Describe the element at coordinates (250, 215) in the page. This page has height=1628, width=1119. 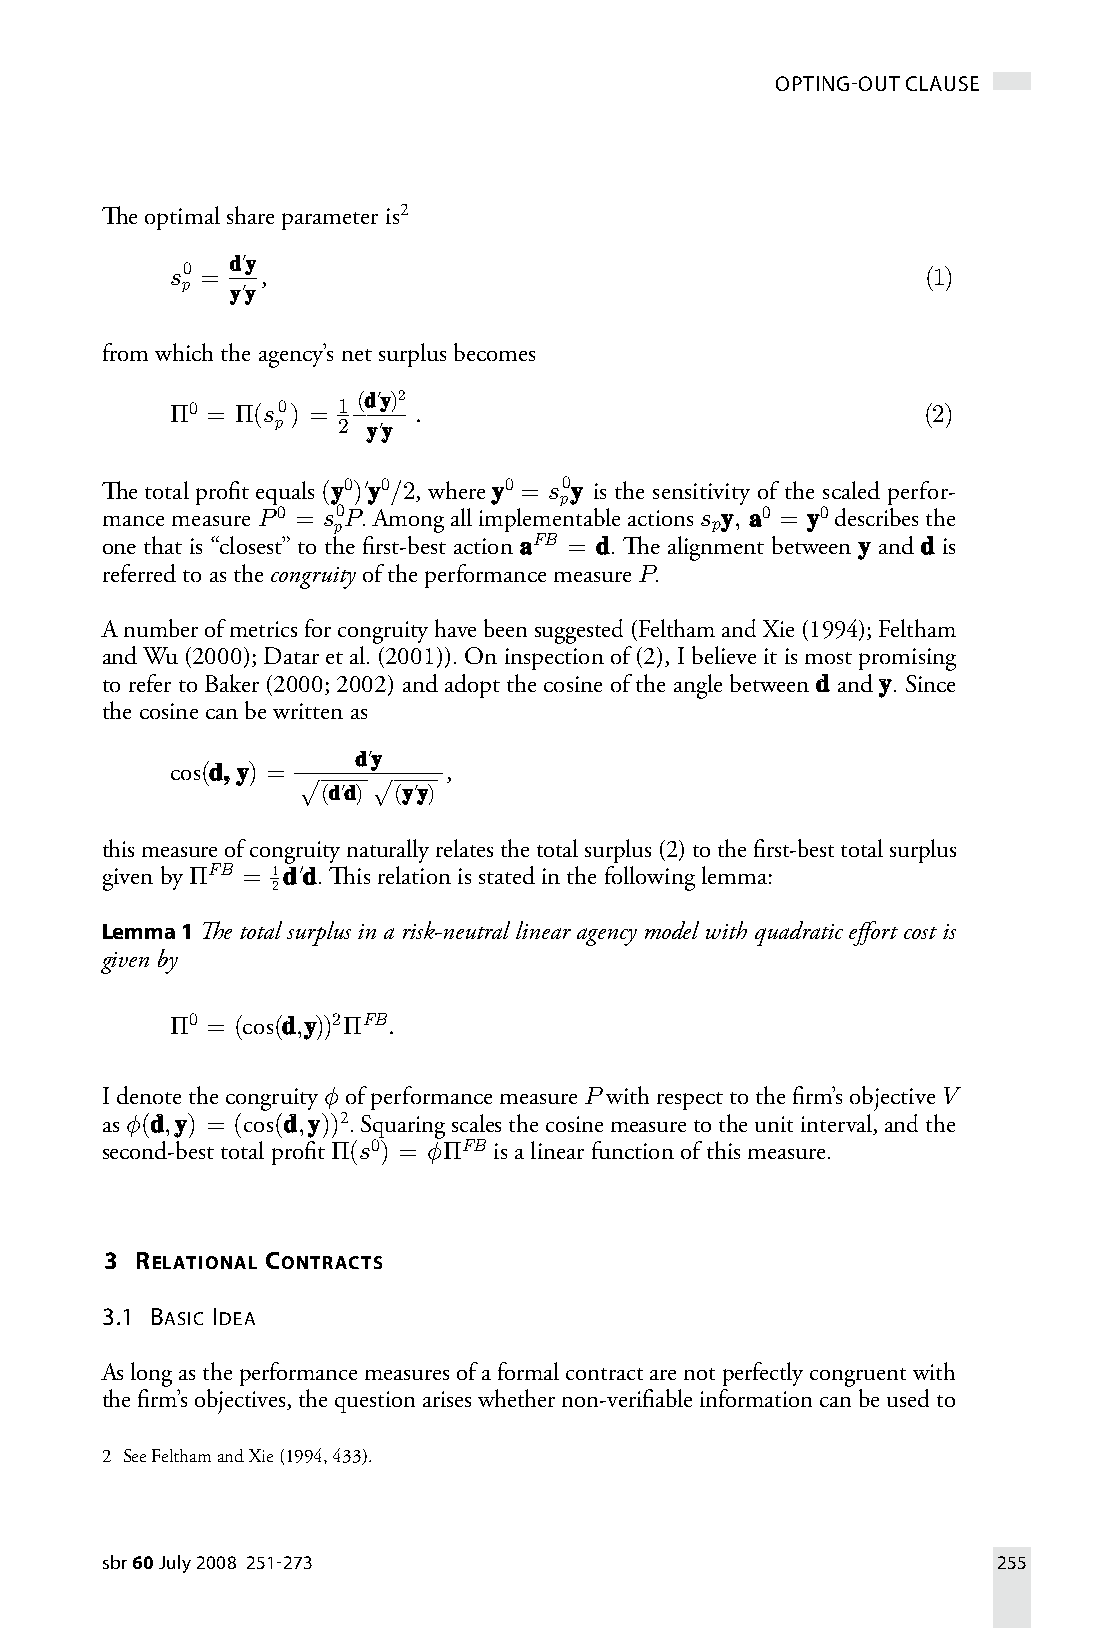
I see `share` at that location.
